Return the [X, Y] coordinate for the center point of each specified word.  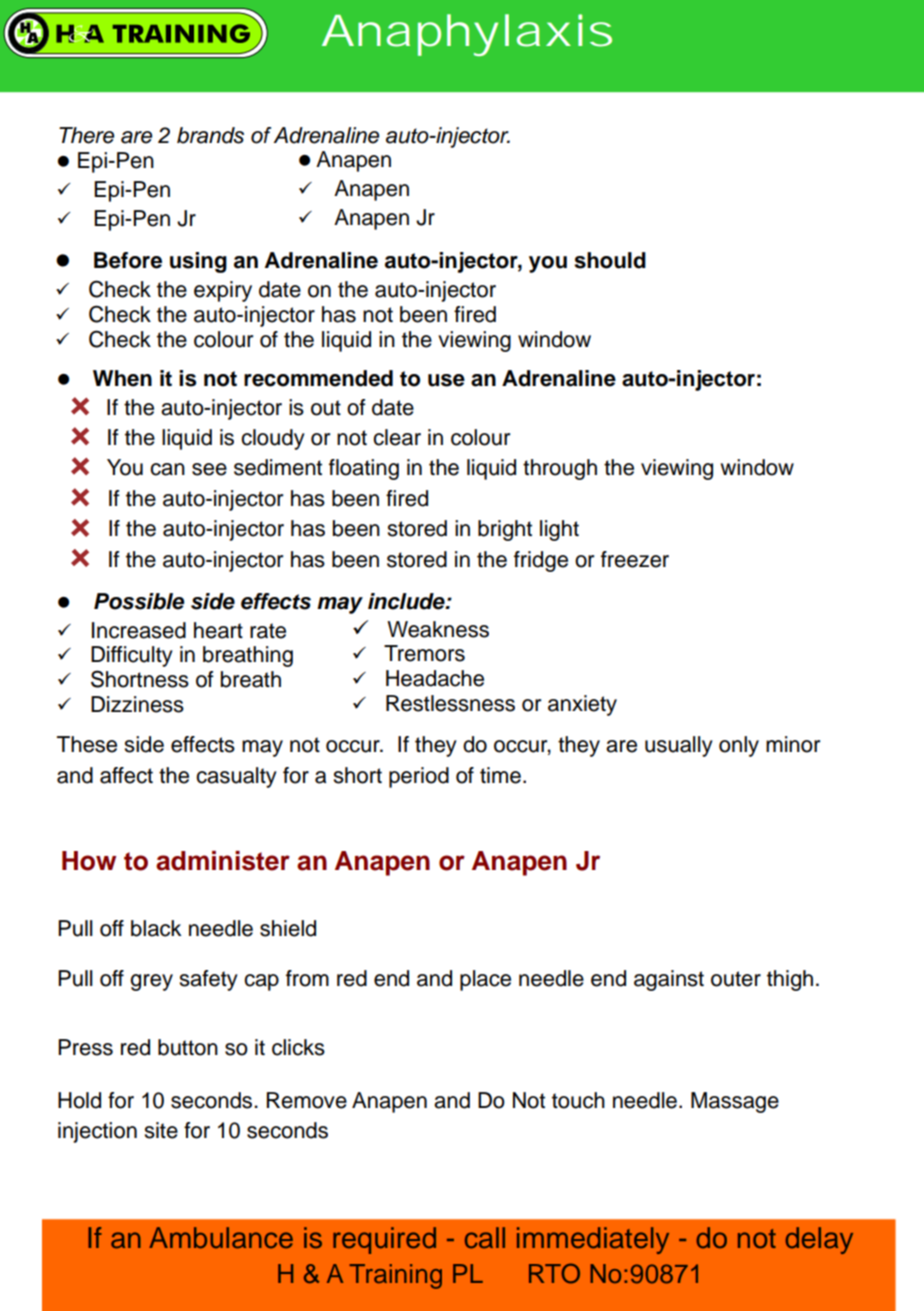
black [156, 928]
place [485, 980]
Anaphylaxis [467, 35]
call [485, 1238]
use [446, 380]
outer [736, 979]
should [610, 260]
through [560, 469]
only [739, 746]
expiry [223, 291]
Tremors [424, 653]
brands [210, 135]
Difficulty [132, 656]
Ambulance [221, 1238]
